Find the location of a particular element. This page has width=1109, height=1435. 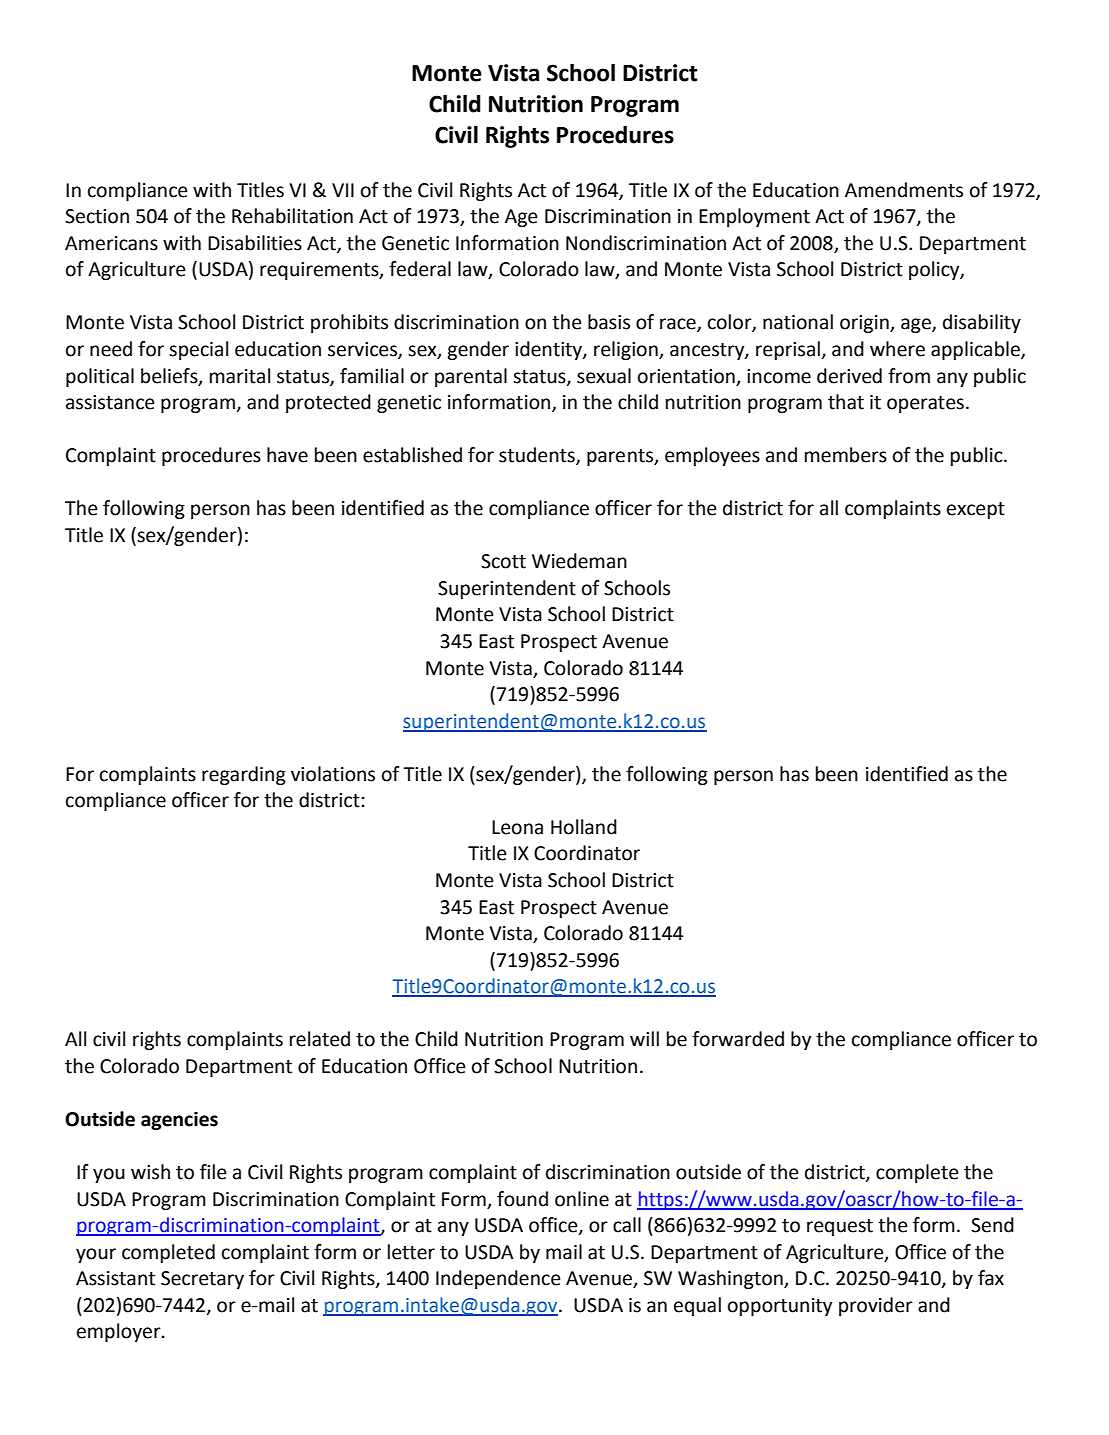

Leona is located at coordinates (517, 827).
